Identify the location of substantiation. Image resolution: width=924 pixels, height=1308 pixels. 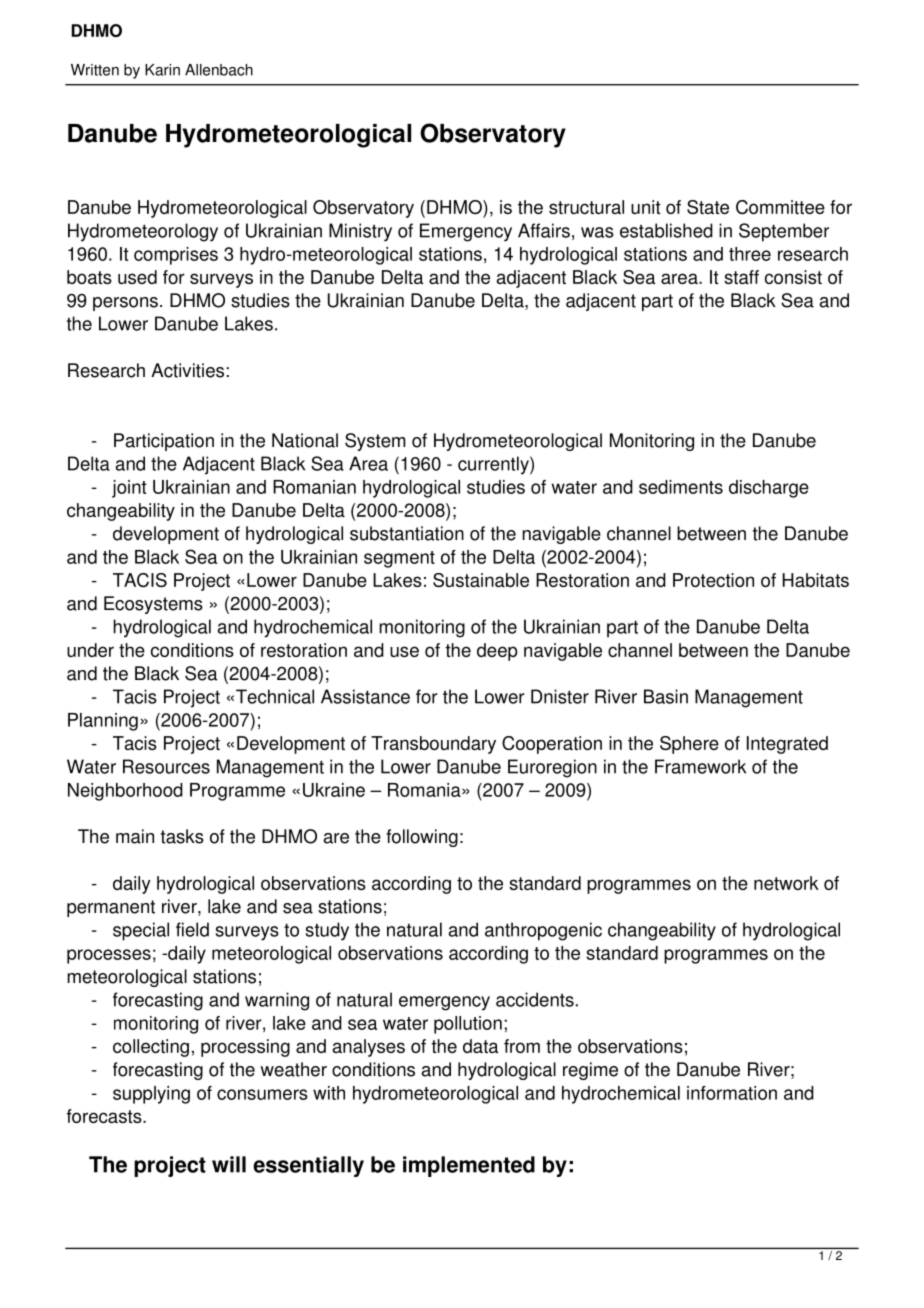
(407, 533).
